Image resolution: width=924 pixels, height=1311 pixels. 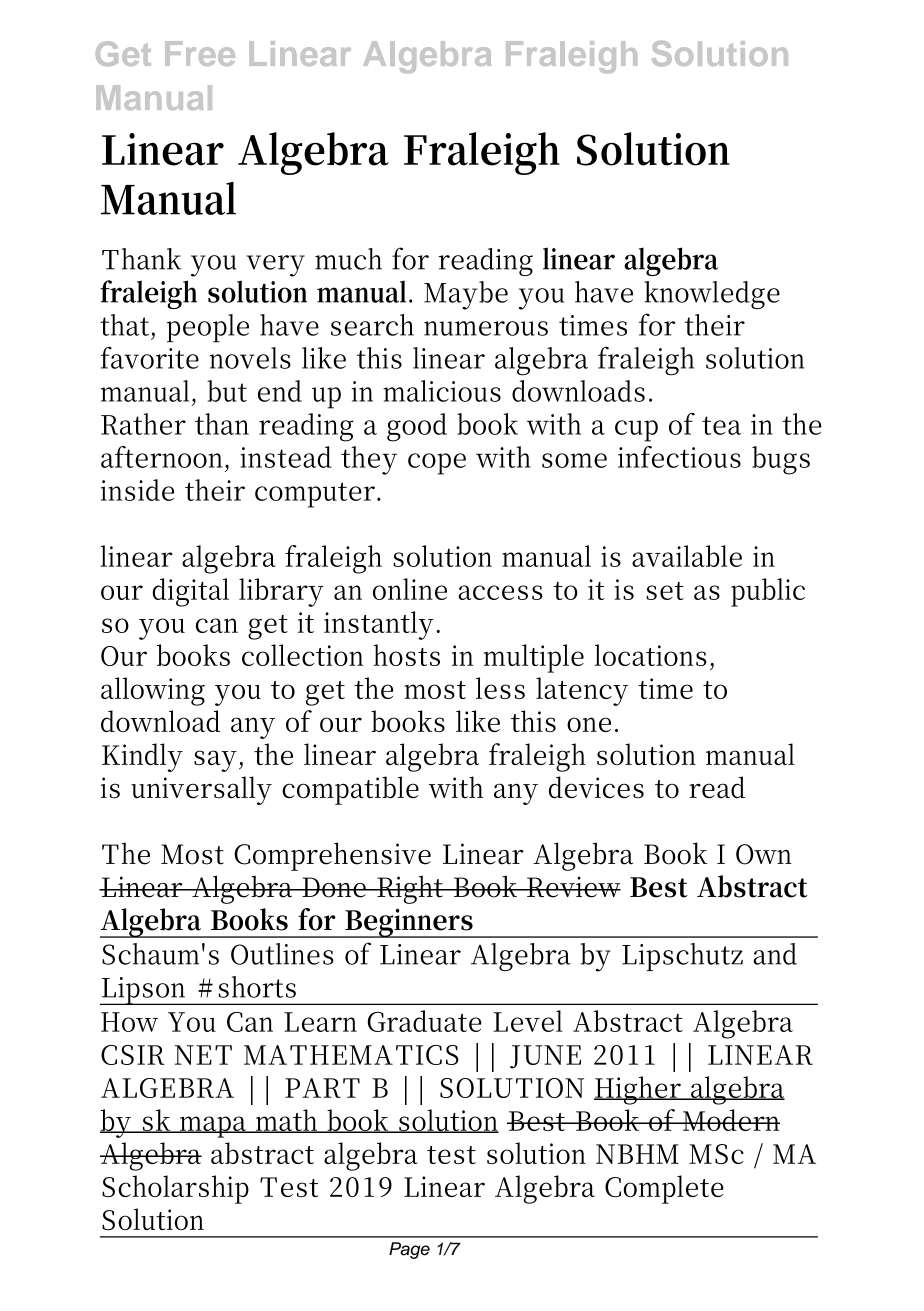 What do you see at coordinates (175, 1189) in the screenshot?
I see `Scholarship` at bounding box center [175, 1189].
